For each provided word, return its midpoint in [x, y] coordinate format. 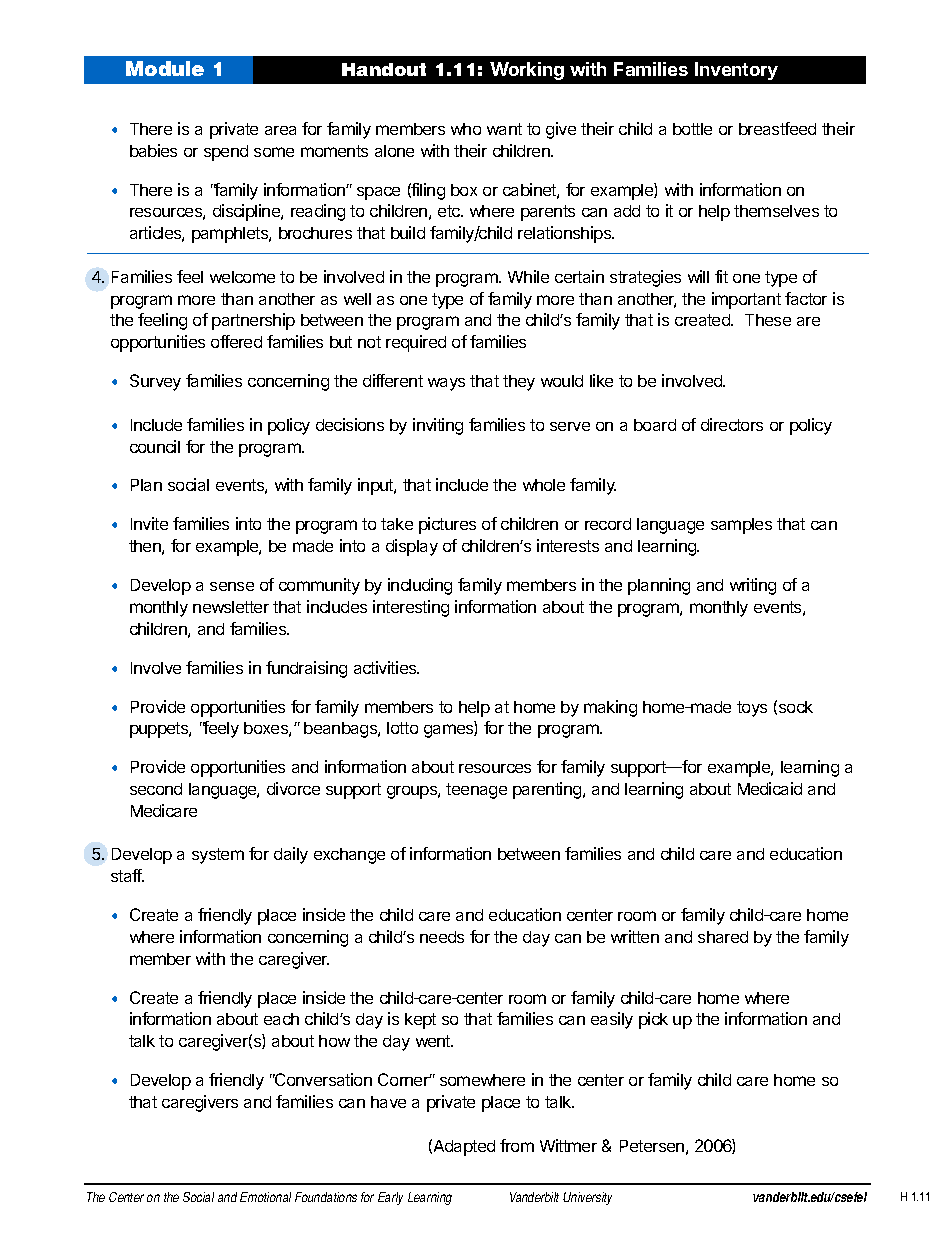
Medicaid [770, 788]
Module [165, 68]
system [218, 856]
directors [732, 424]
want [504, 129]
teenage [476, 791]
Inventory [736, 71]
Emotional [265, 1197]
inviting [438, 426]
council [155, 446]
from [517, 1145]
